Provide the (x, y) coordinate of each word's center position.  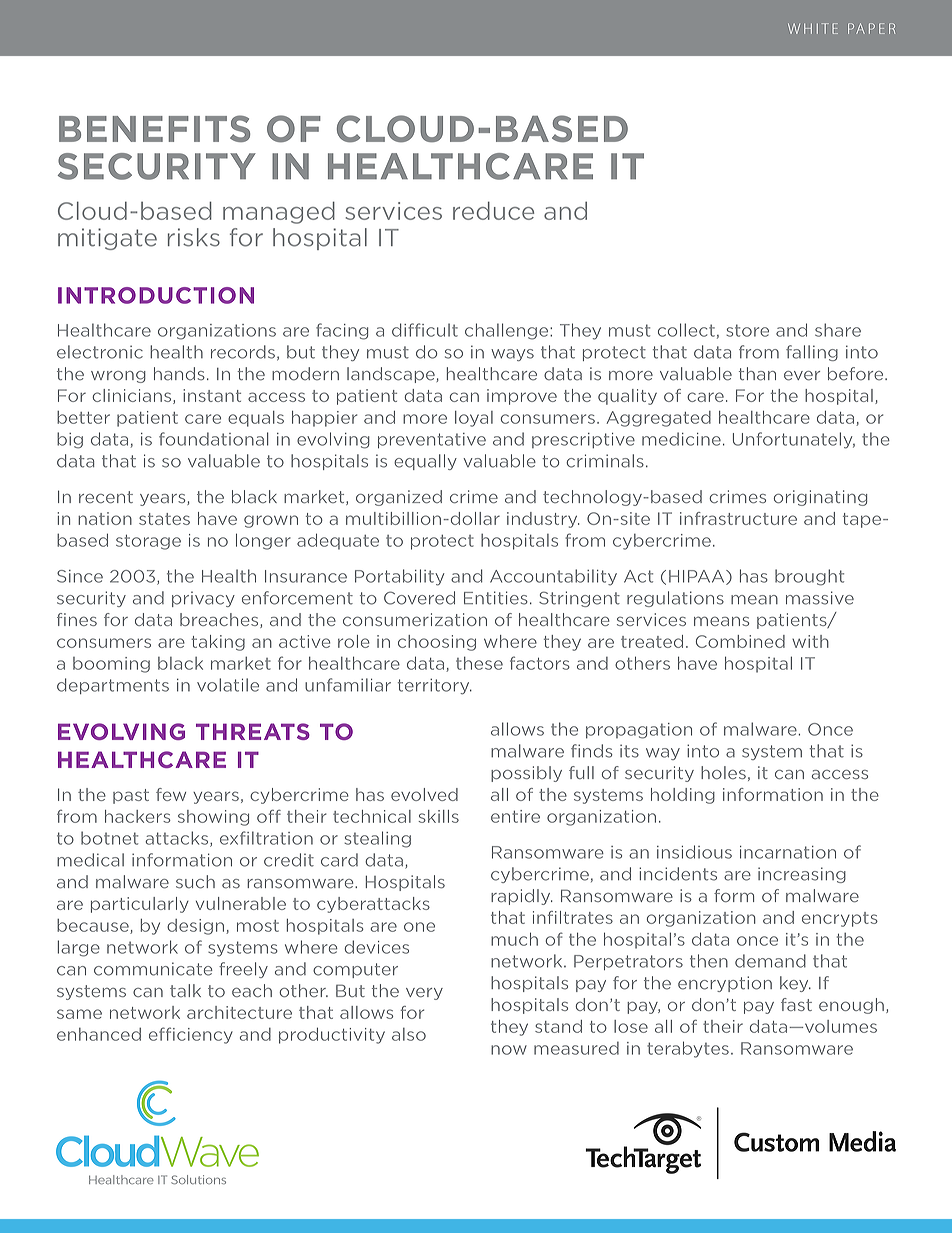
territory (435, 686)
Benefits (154, 128)
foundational (214, 439)
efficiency (191, 1035)
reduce (493, 210)
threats (253, 731)
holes (723, 772)
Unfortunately (794, 440)
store (747, 330)
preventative (432, 440)
